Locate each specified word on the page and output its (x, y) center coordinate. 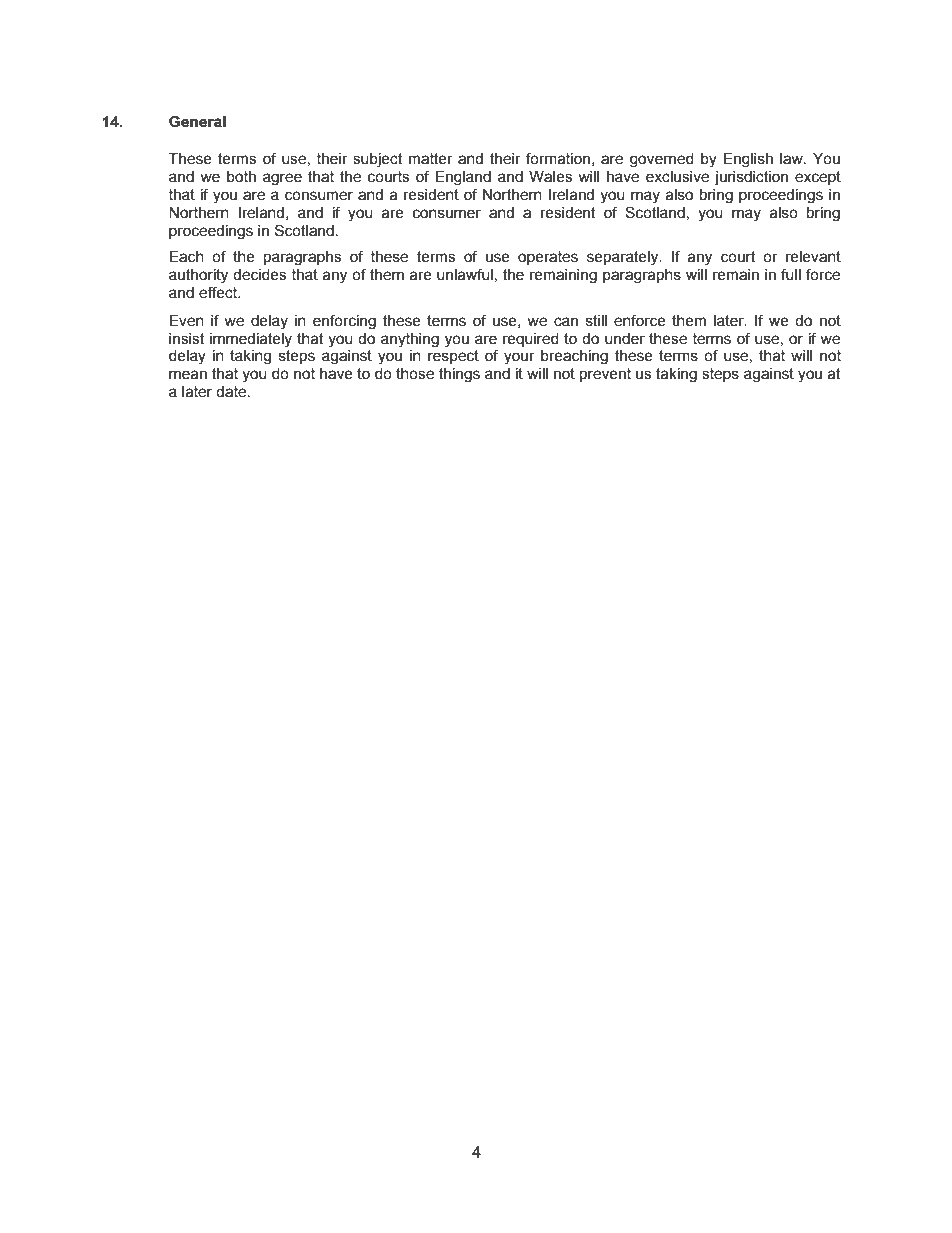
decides (259, 275)
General (197, 121)
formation (558, 158)
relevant (813, 257)
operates (548, 258)
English (748, 160)
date (231, 392)
